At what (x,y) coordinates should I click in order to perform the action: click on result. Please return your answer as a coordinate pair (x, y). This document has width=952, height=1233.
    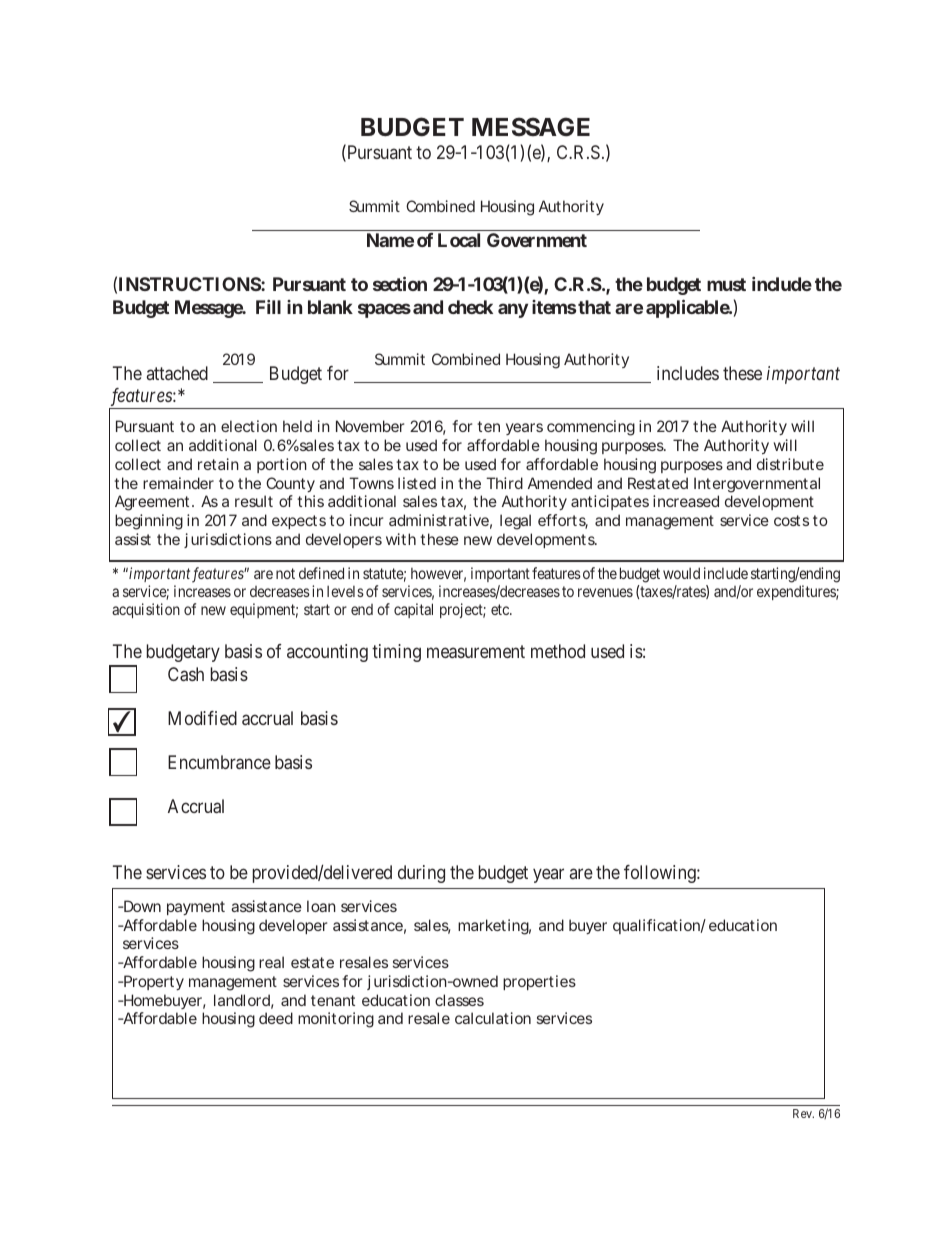
    Looking at the image, I should click on (254, 501).
